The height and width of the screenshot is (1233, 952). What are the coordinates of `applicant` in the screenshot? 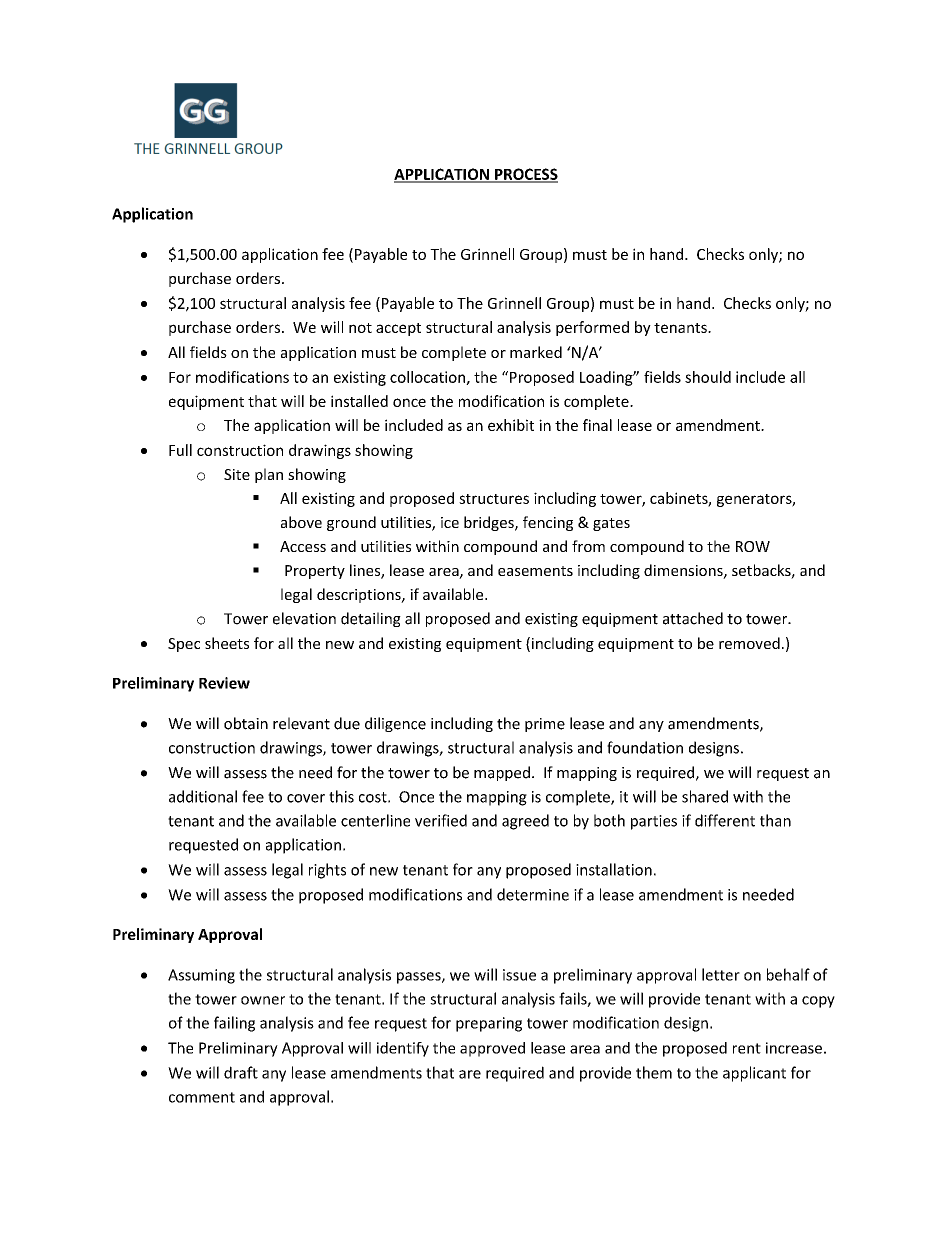 It's located at (754, 1074).
